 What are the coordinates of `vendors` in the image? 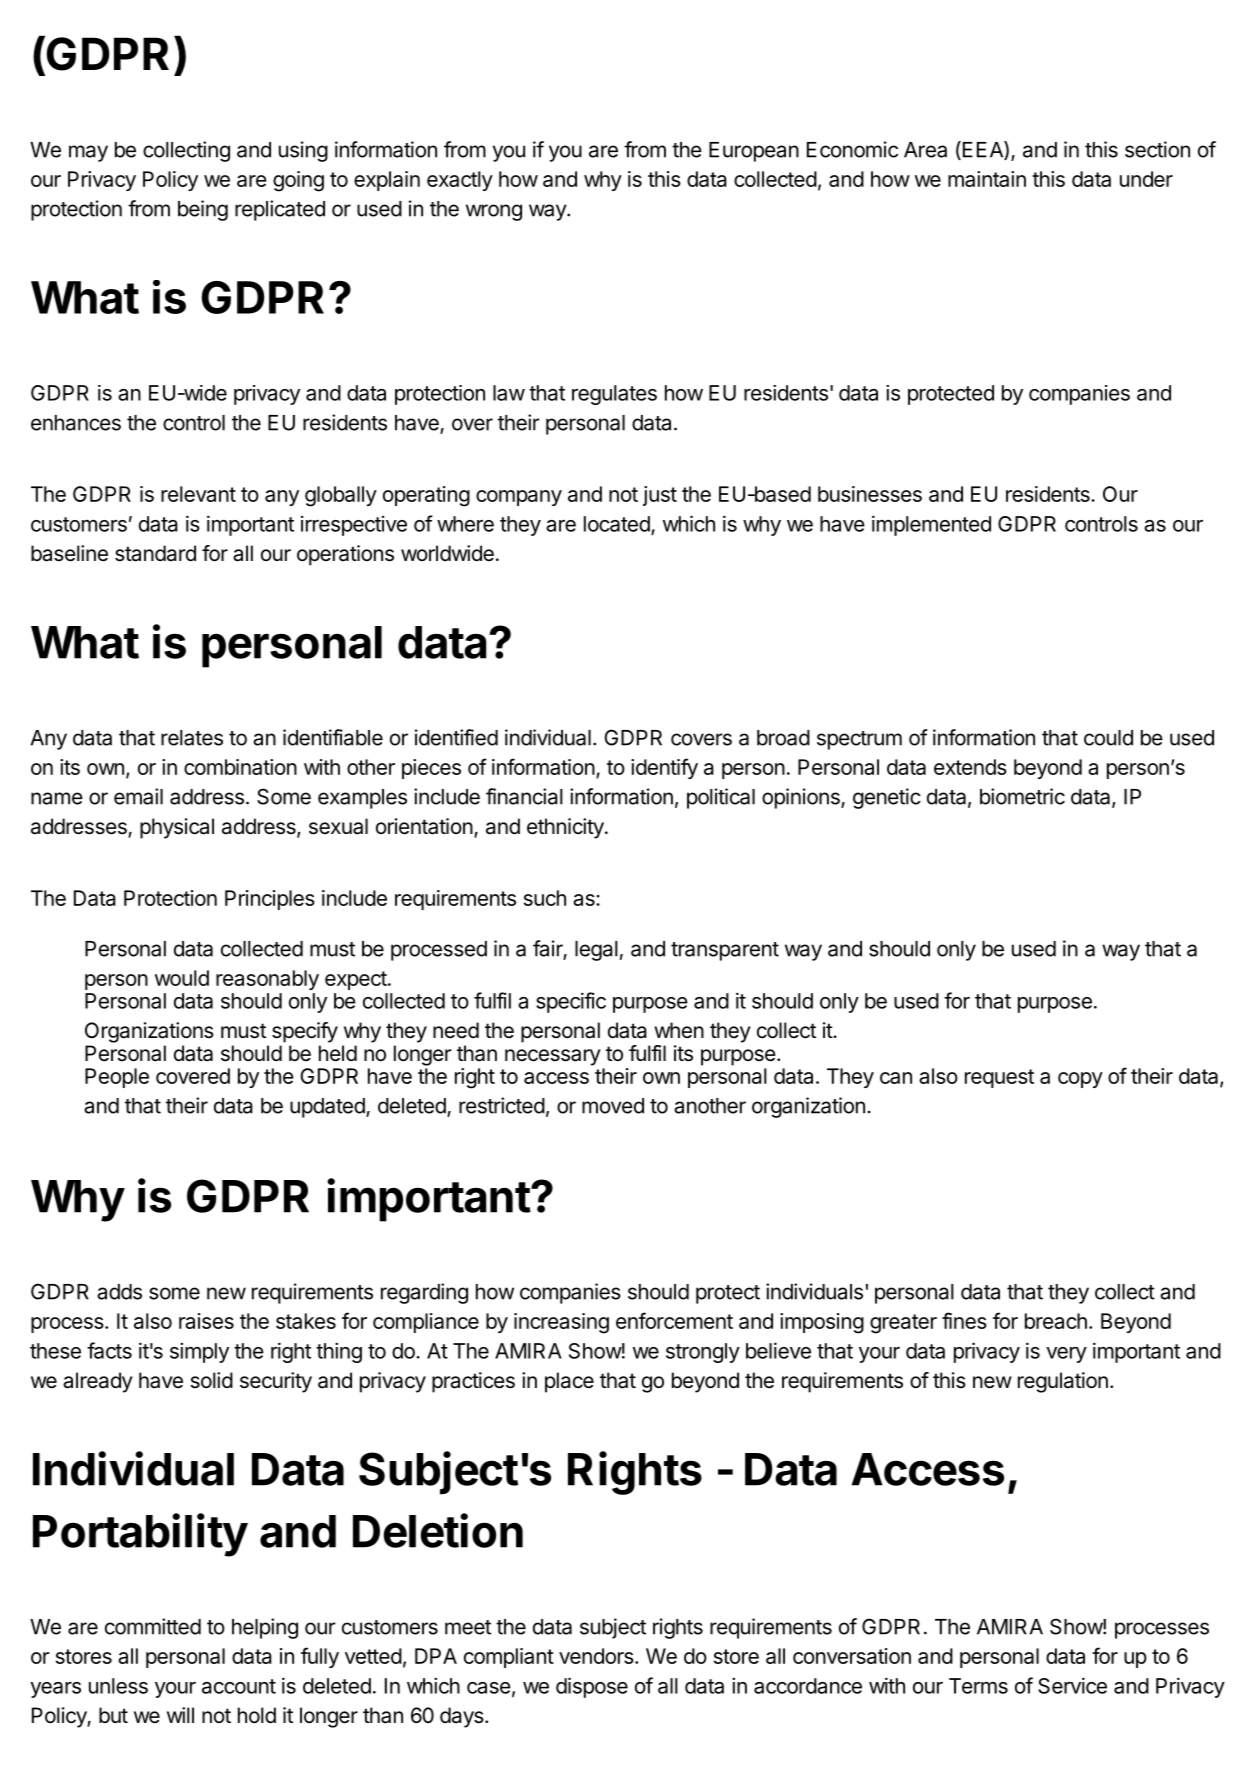 It's located at (597, 1656).
